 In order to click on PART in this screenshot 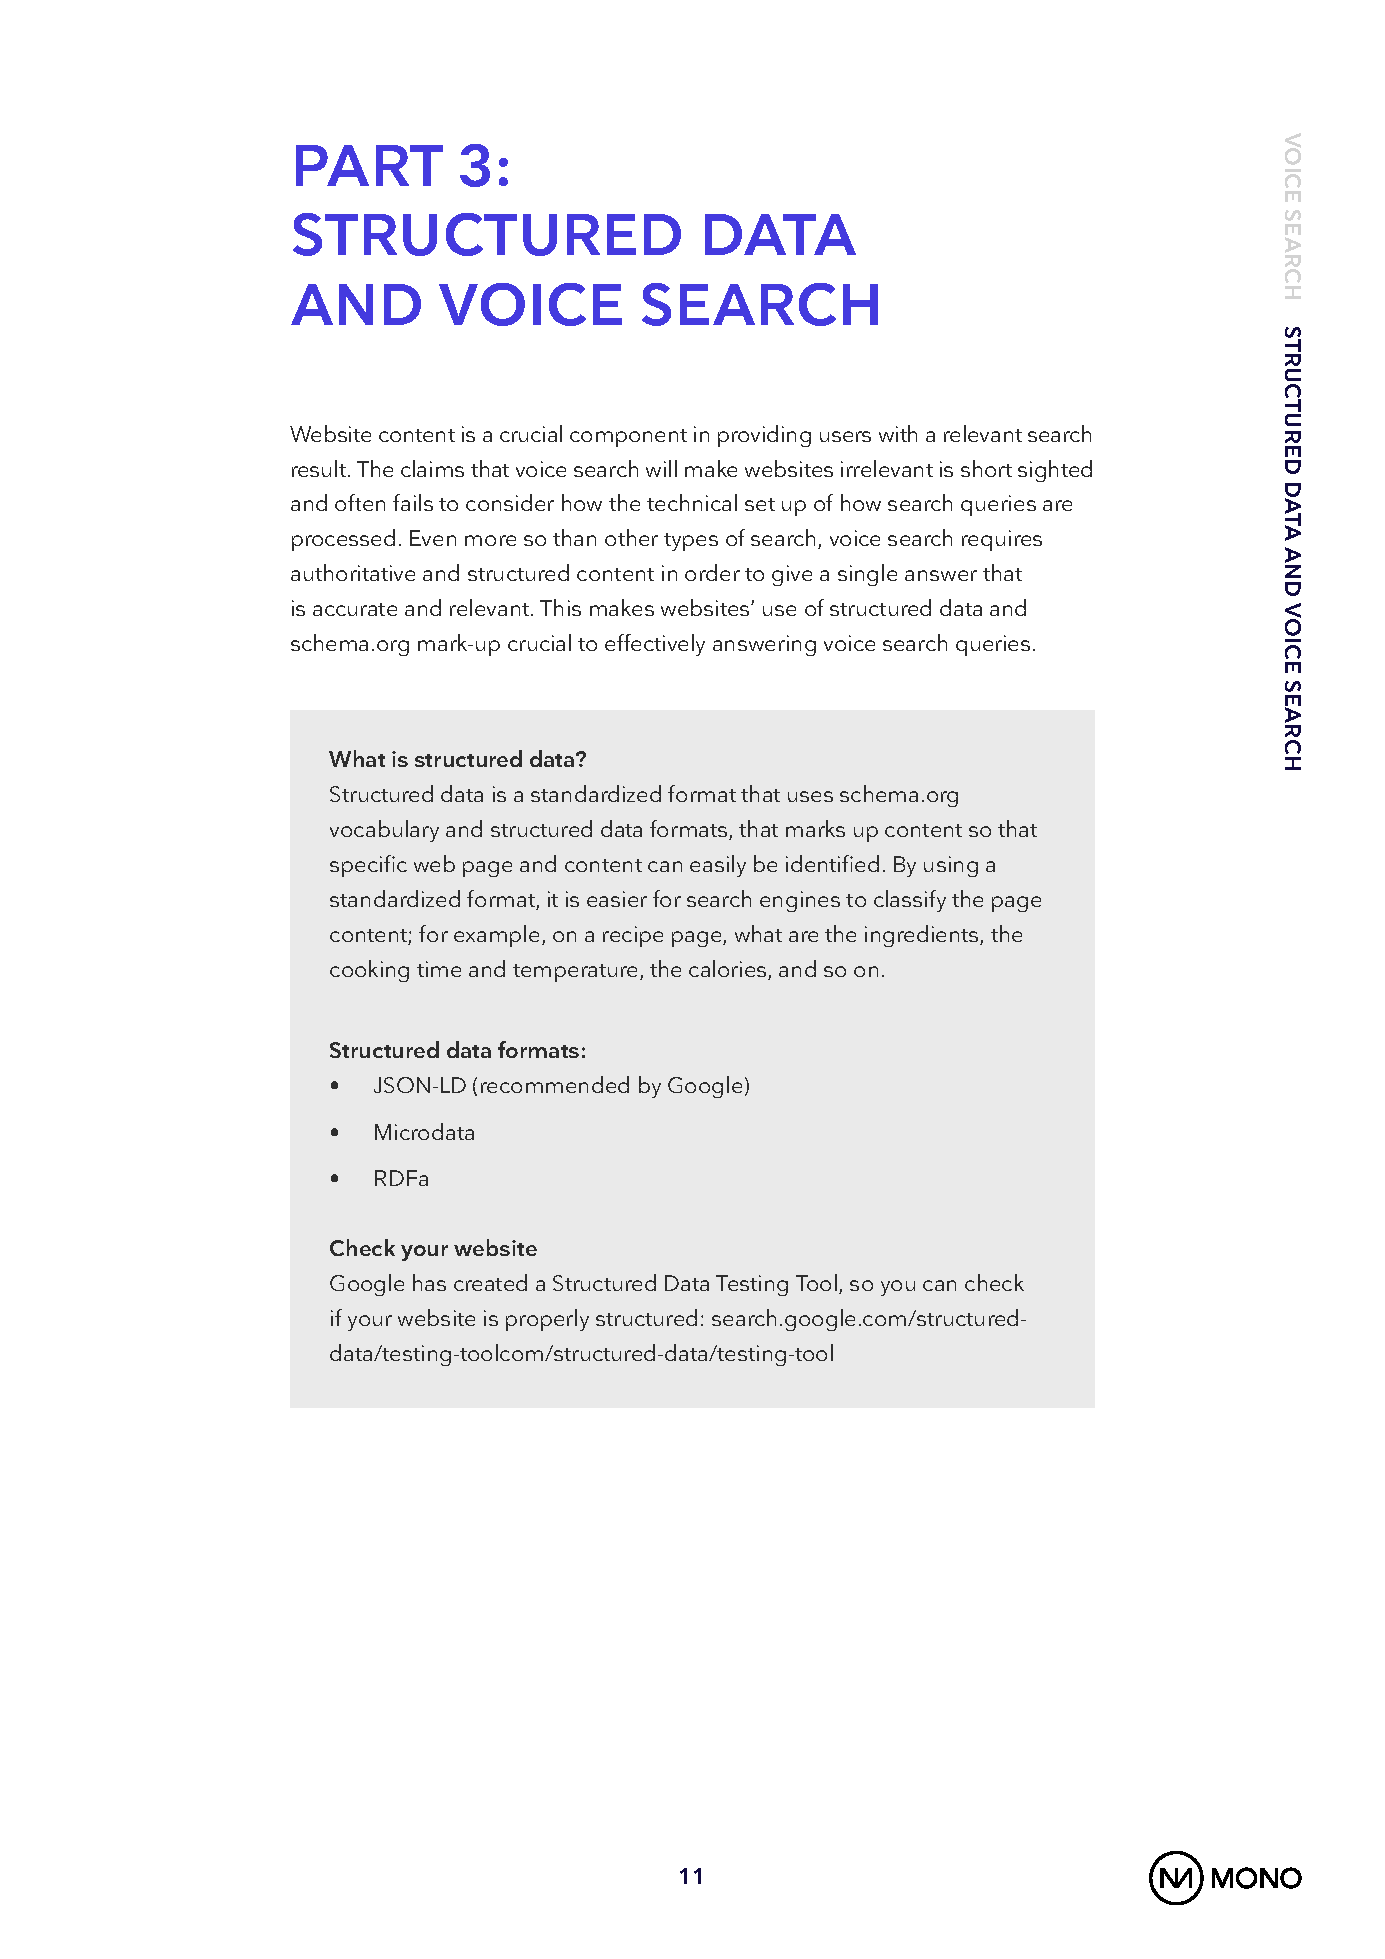, I will do `click(369, 165)`.
